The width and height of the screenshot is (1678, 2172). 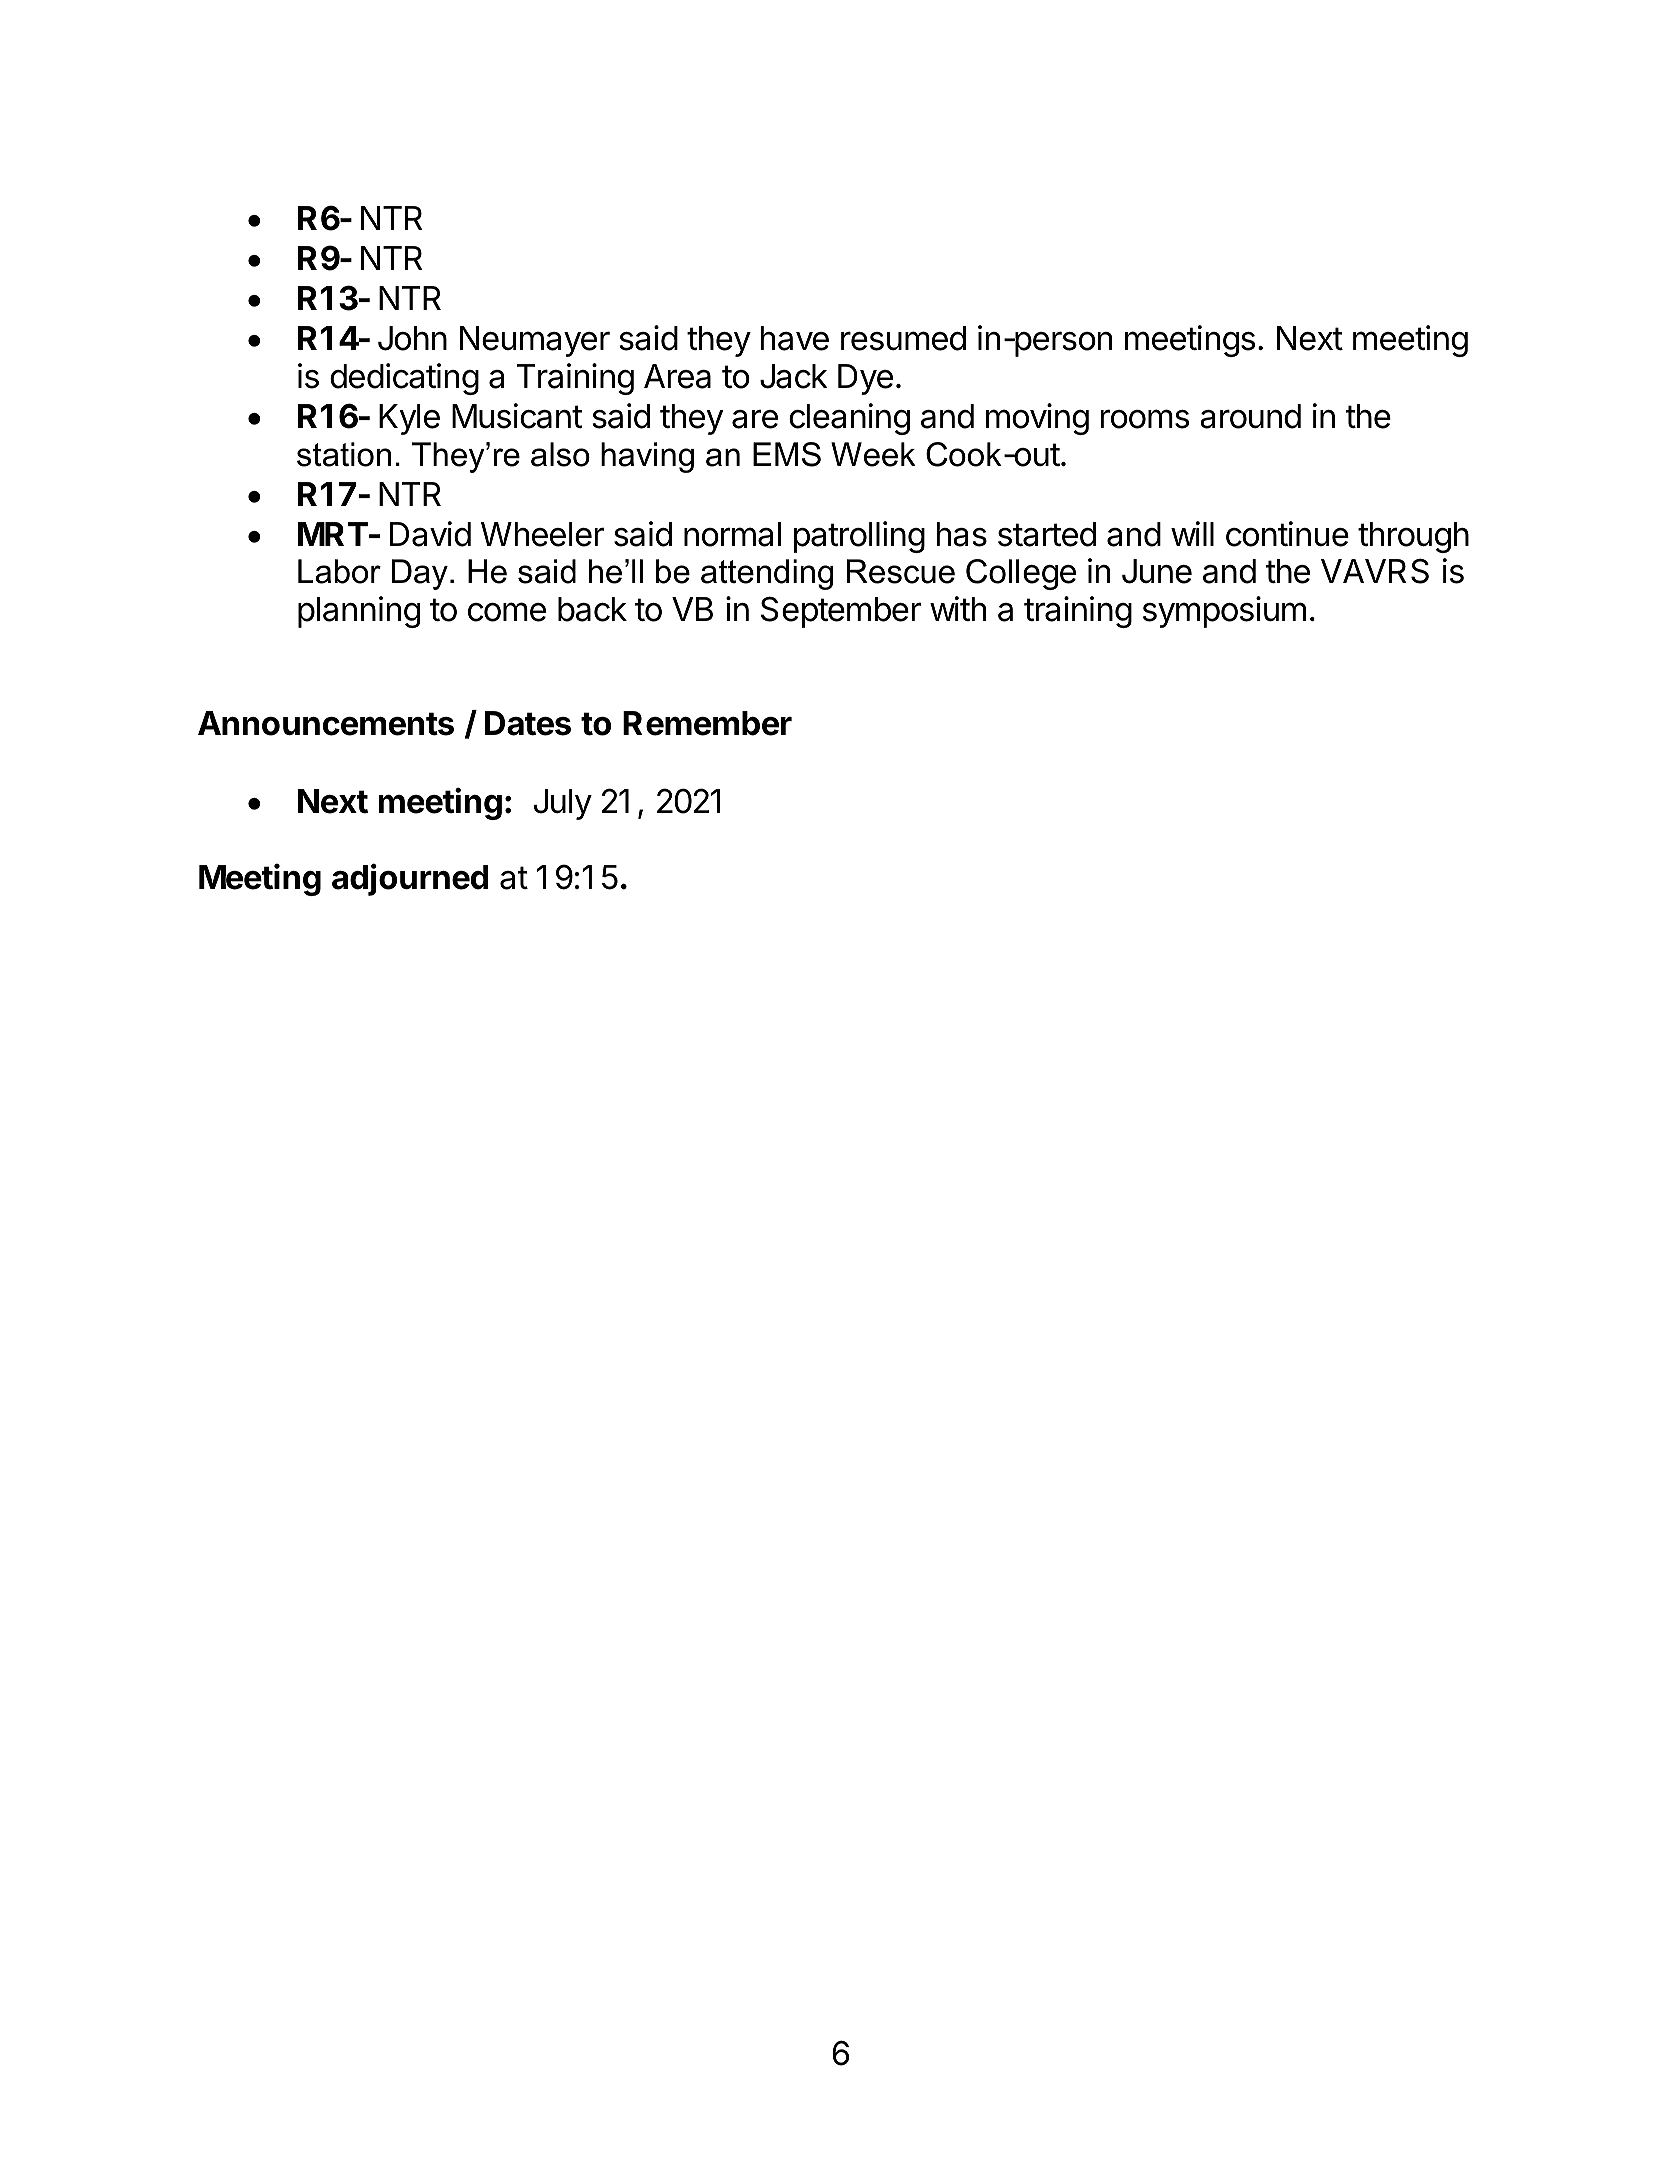 I want to click on Remember, so click(x=707, y=723).
